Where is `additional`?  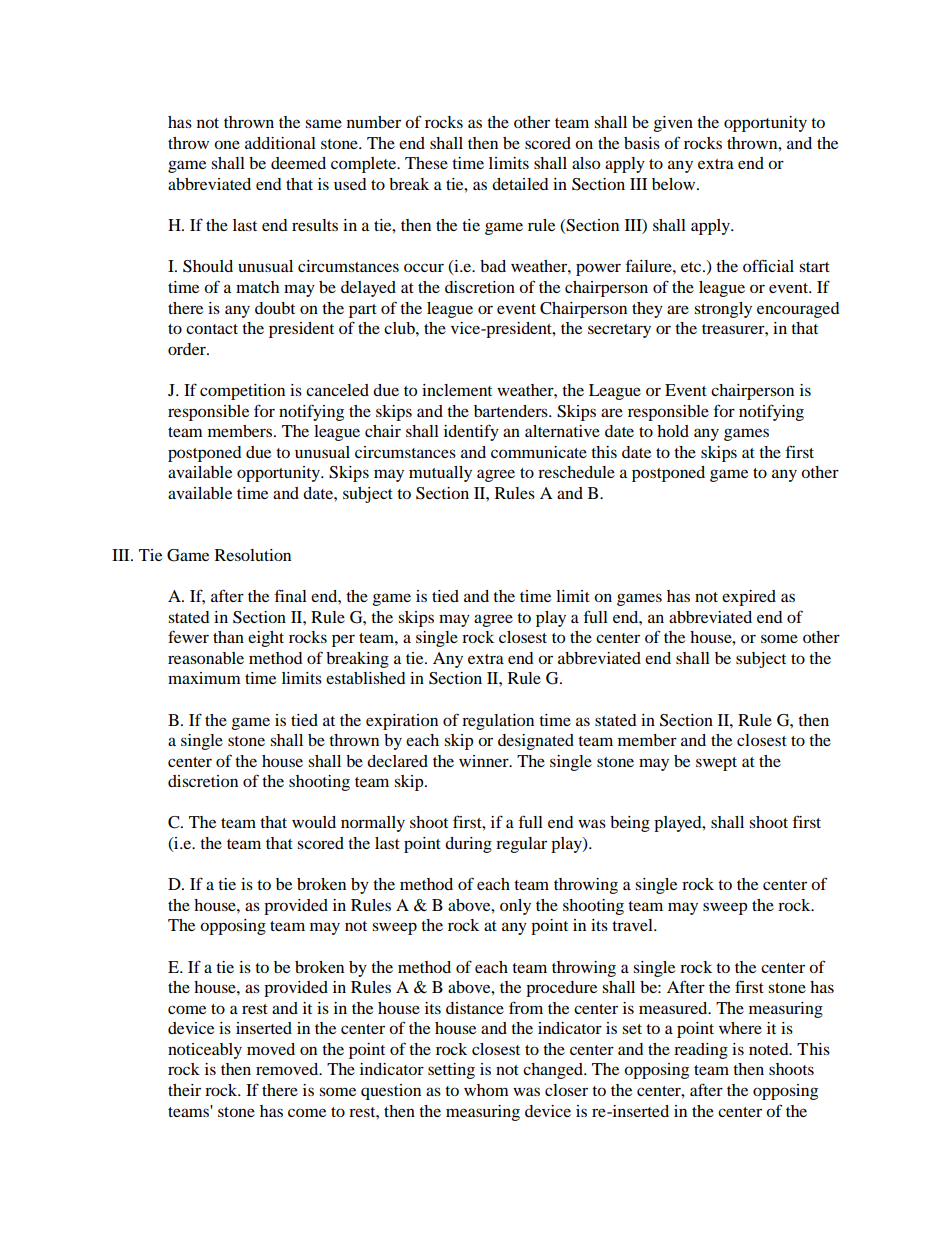
additional is located at coordinates (280, 143).
